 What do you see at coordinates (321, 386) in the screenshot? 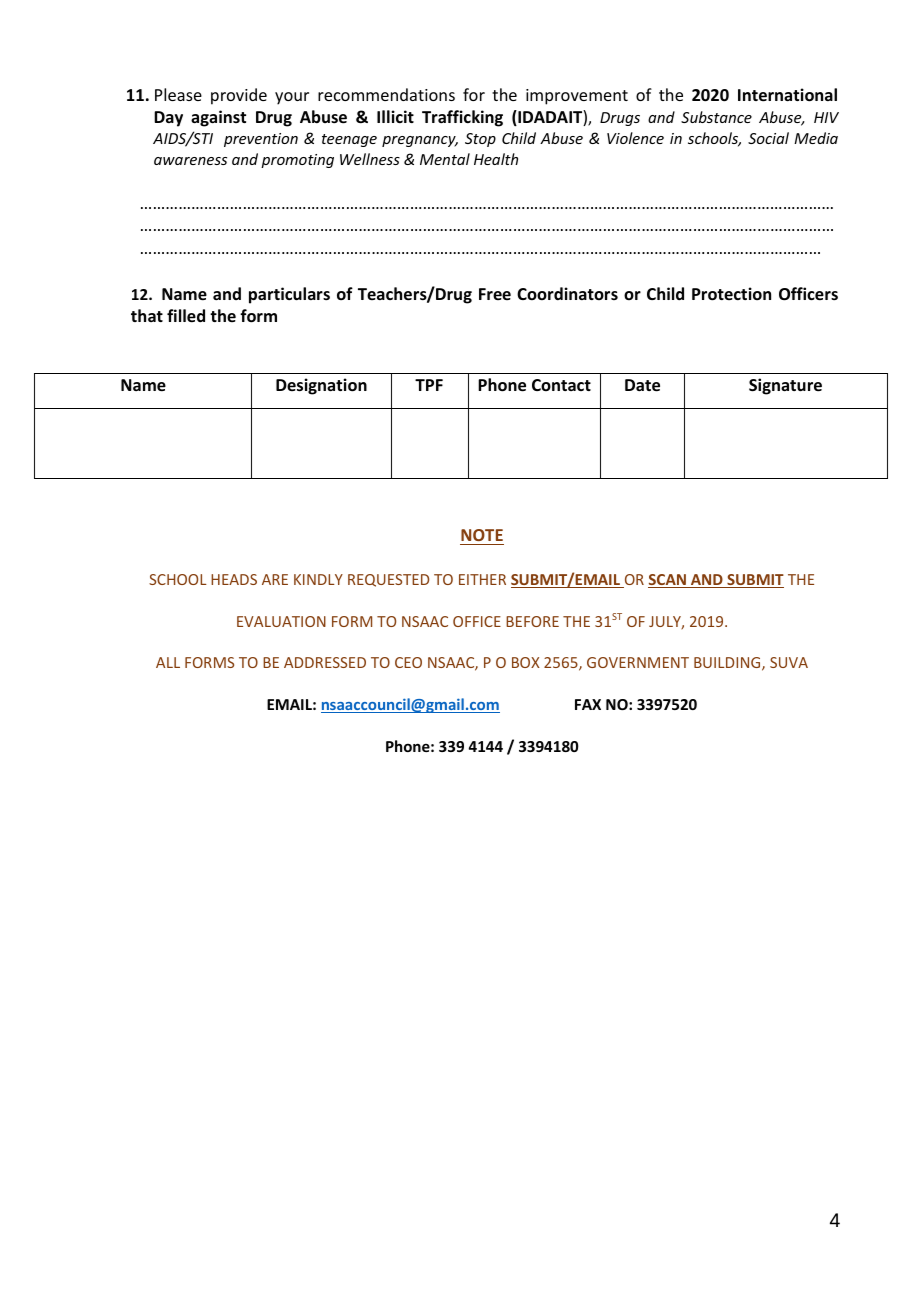
I see `Designation` at bounding box center [321, 386].
